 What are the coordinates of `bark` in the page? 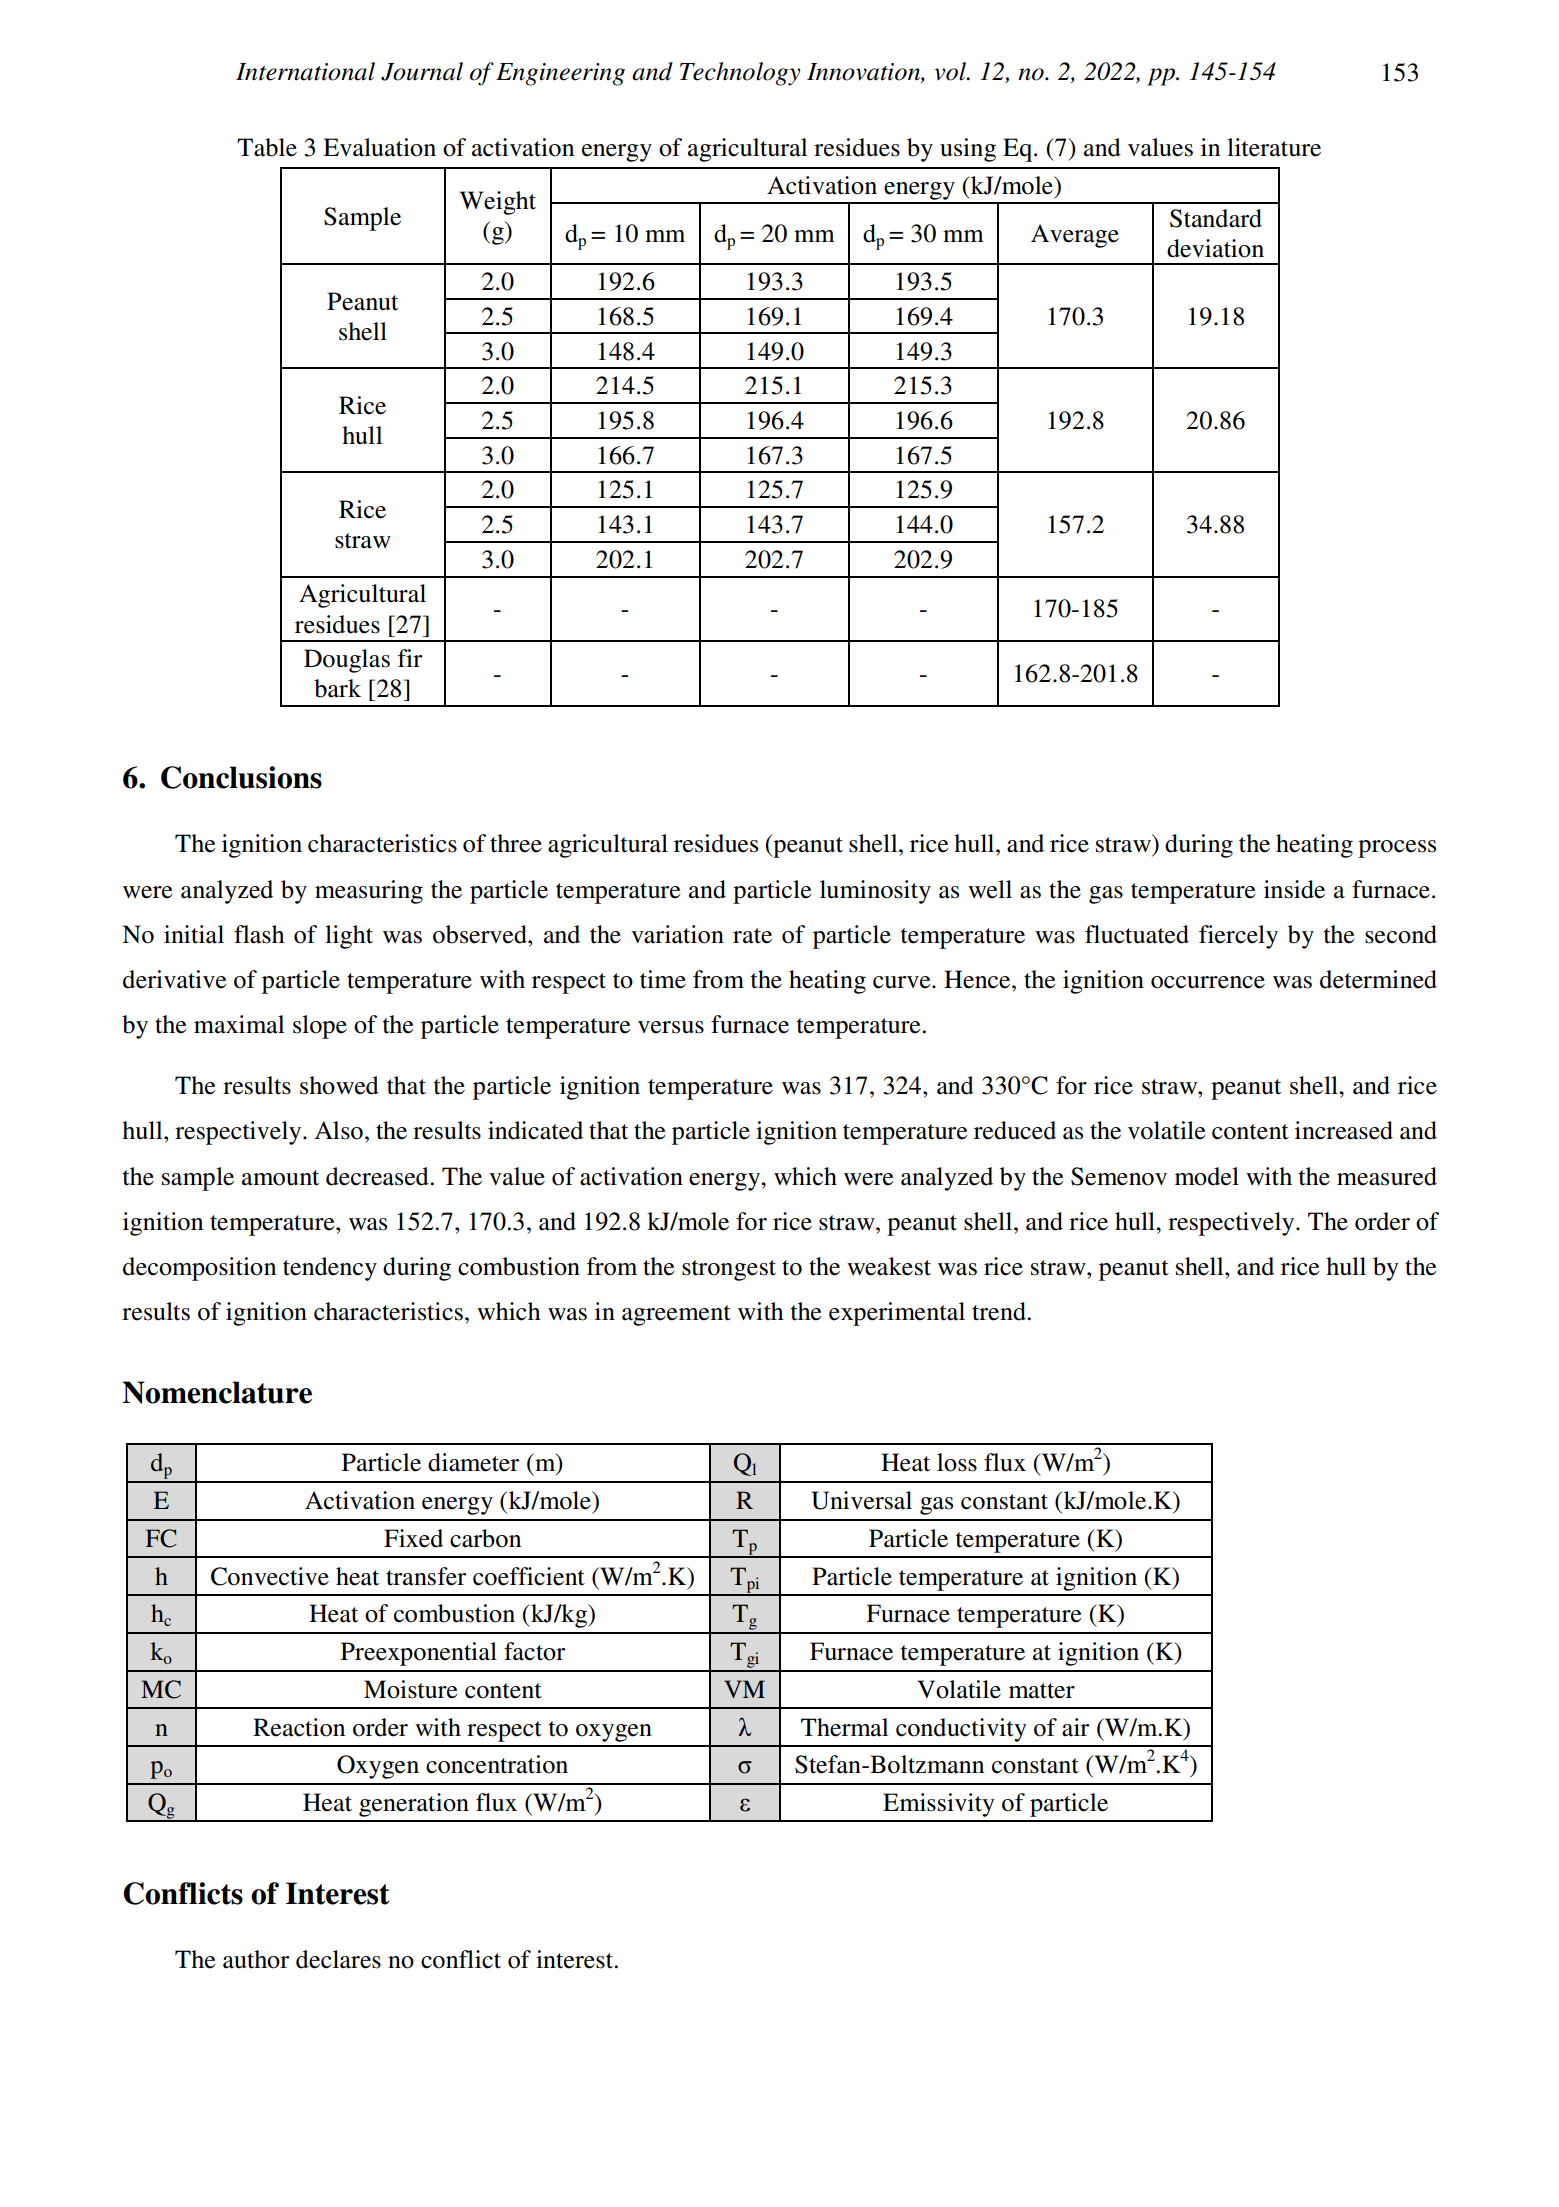 It's located at (337, 688).
